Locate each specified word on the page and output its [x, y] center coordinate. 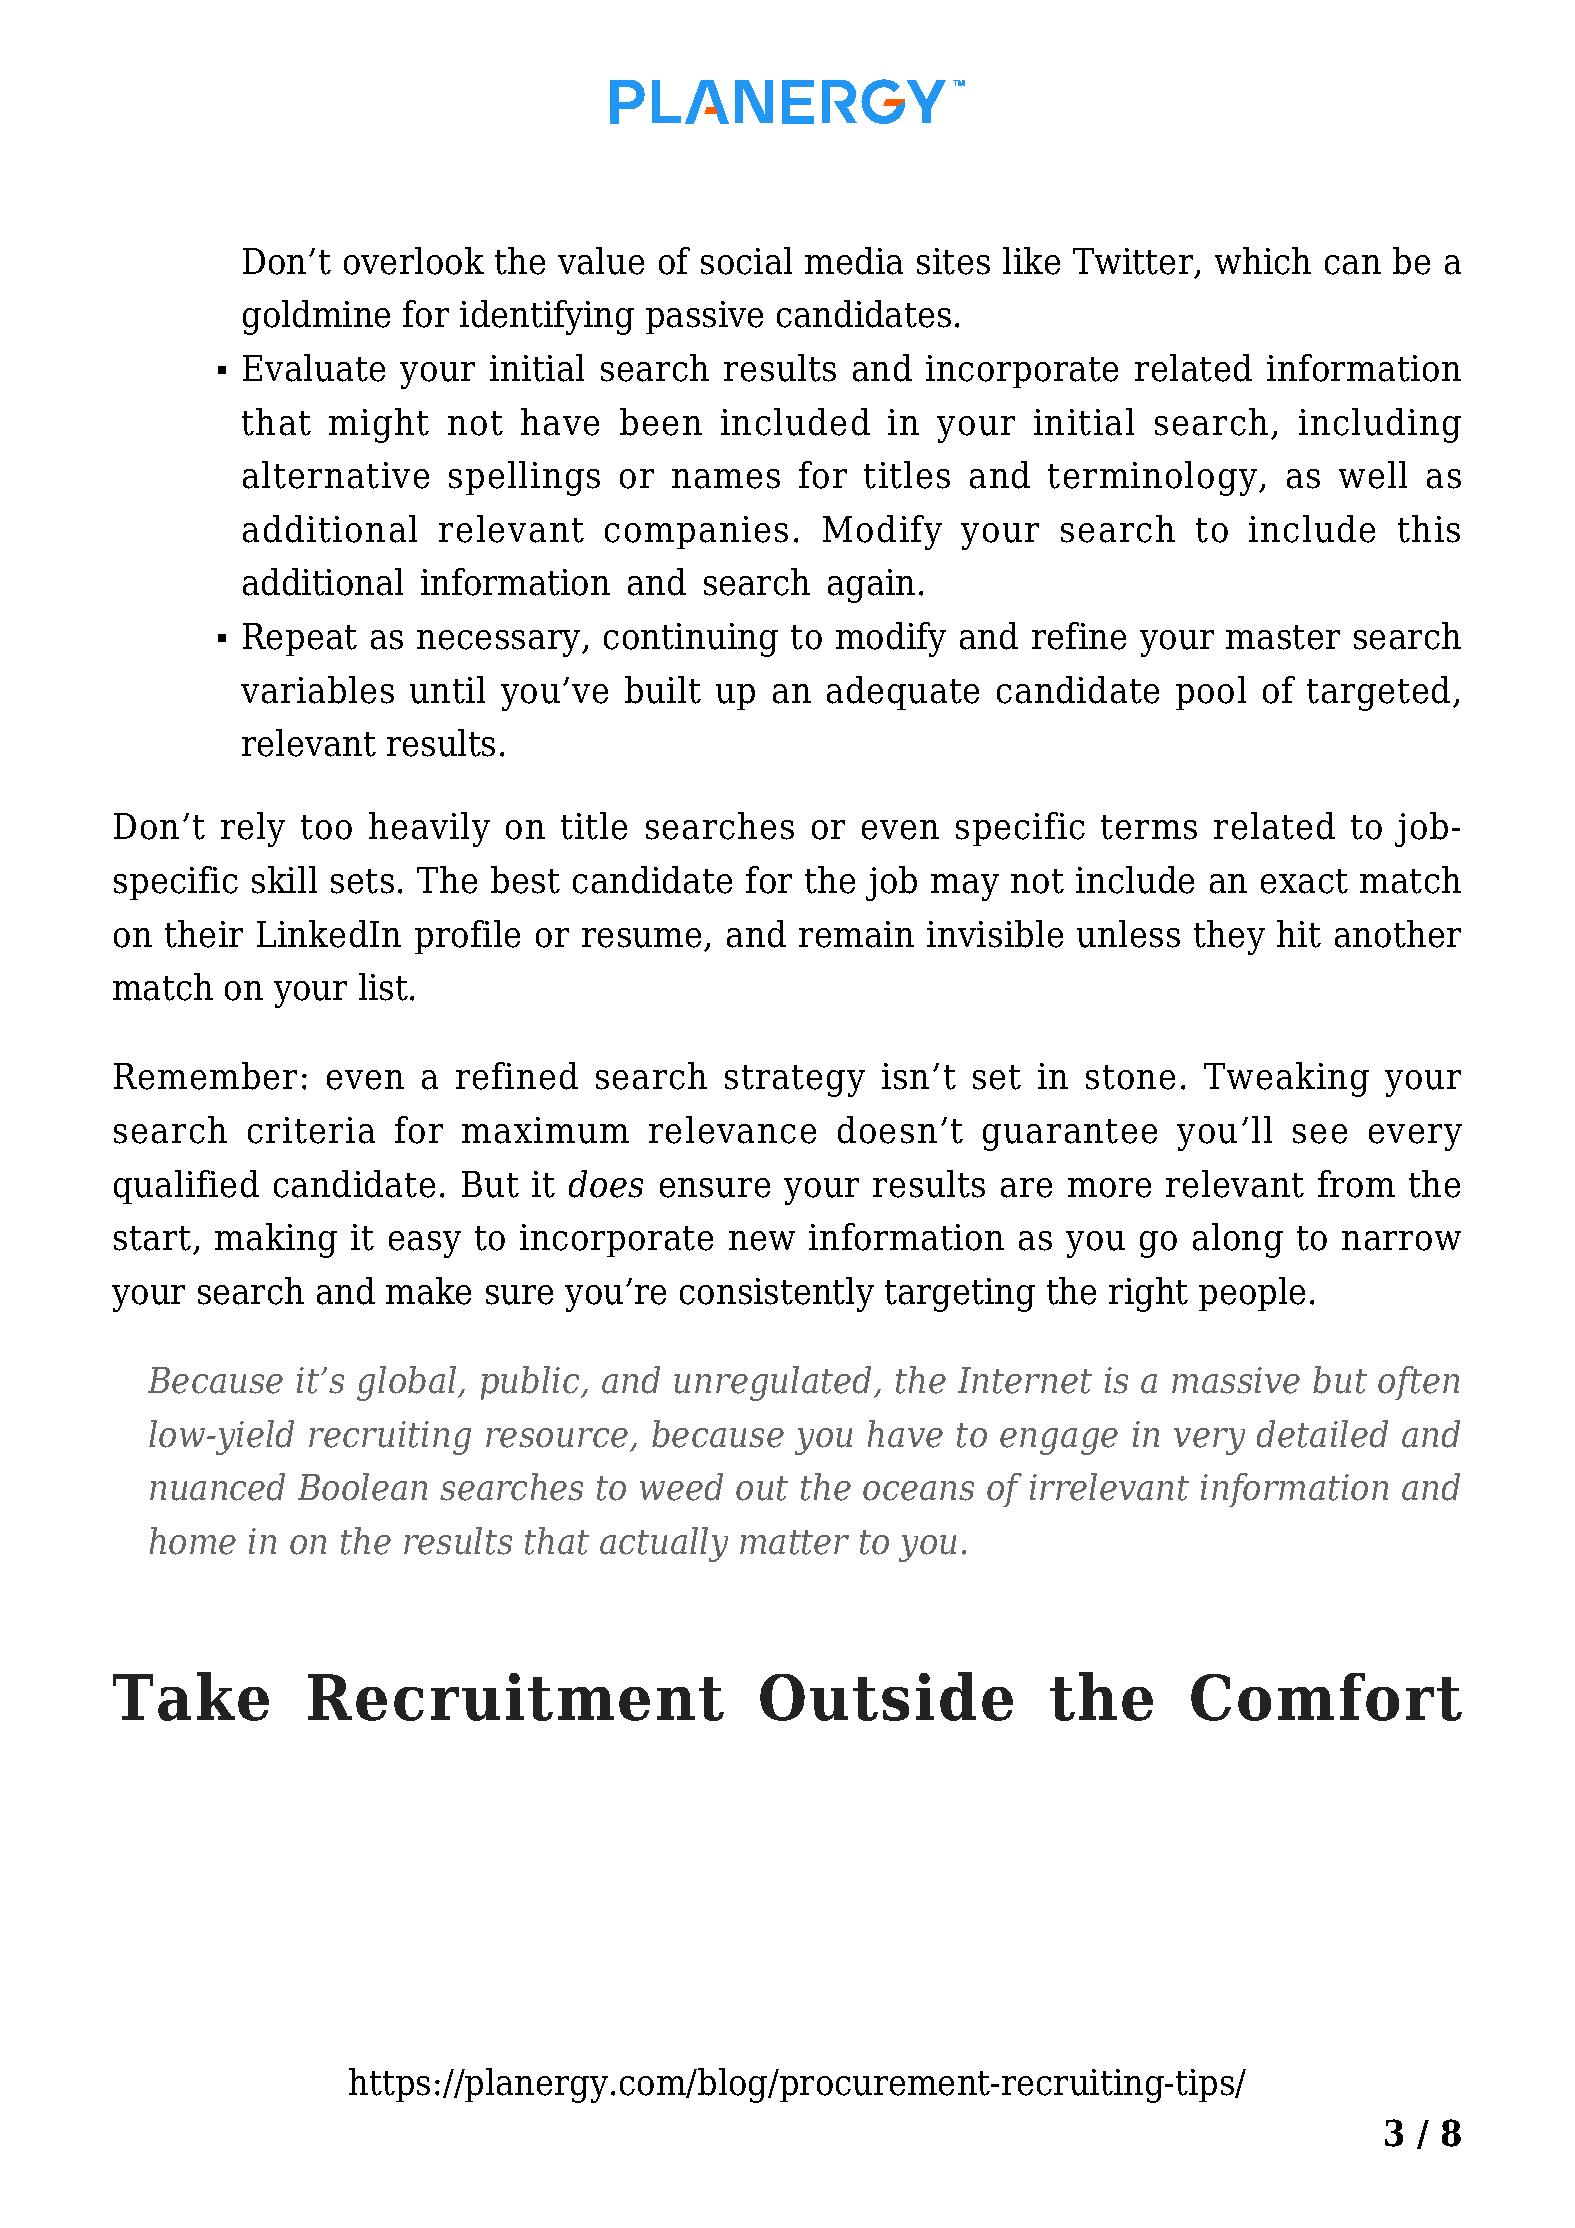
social [746, 261]
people [1252, 1294]
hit [1299, 934]
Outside [886, 1696]
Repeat [300, 639]
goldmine [316, 317]
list [383, 987]
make [428, 1291]
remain [856, 934]
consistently [777, 1294]
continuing [691, 640]
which [1263, 261]
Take [191, 1696]
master [1283, 637]
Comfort [1326, 1697]
